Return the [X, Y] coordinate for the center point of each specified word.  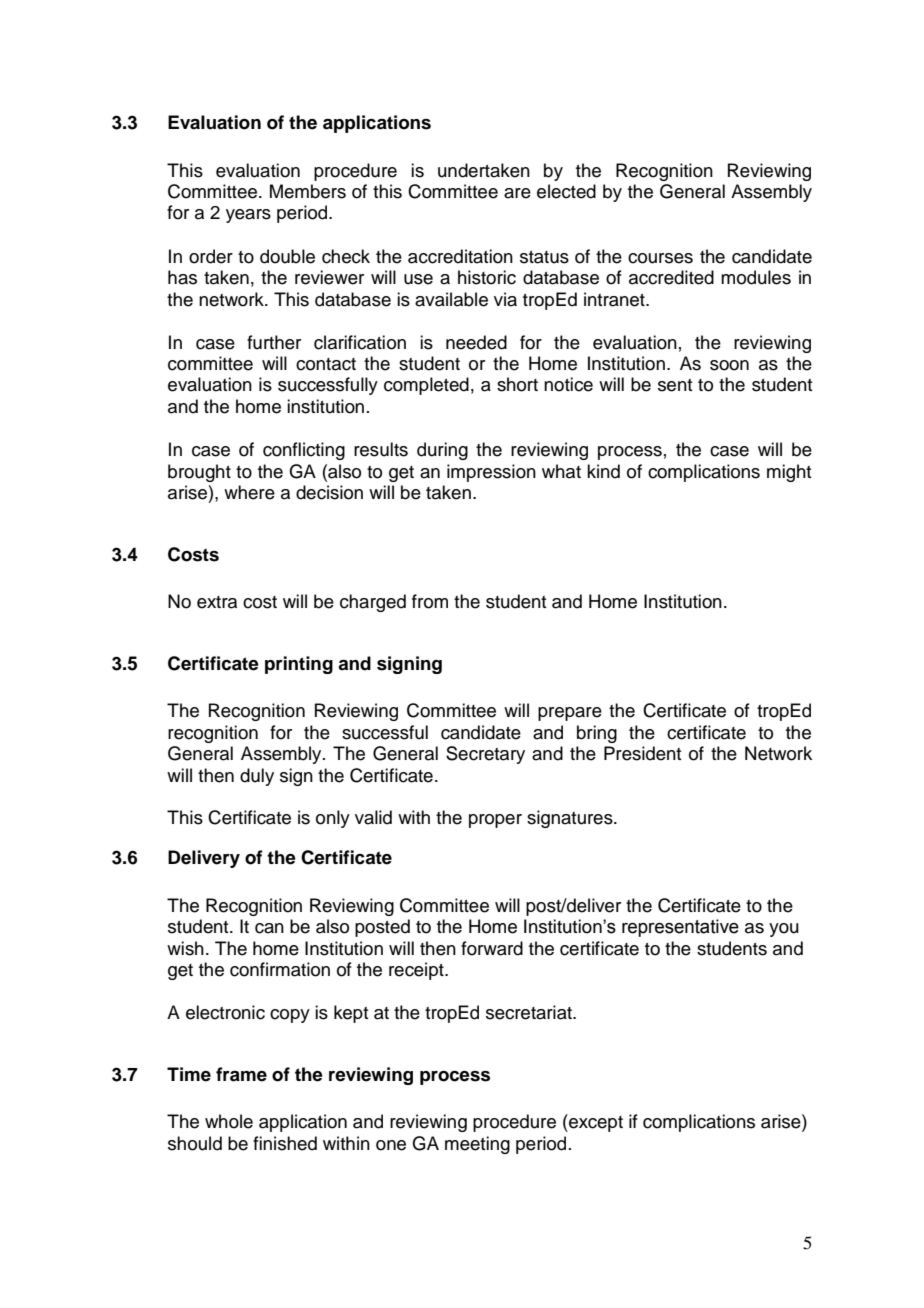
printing [299, 665]
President [642, 753]
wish [185, 948]
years [248, 216]
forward [492, 948]
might [789, 473]
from [430, 601]
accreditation [460, 256]
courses [660, 258]
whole [229, 1121]
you [784, 930]
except [595, 1123]
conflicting [304, 451]
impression [491, 473]
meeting [477, 1145]
